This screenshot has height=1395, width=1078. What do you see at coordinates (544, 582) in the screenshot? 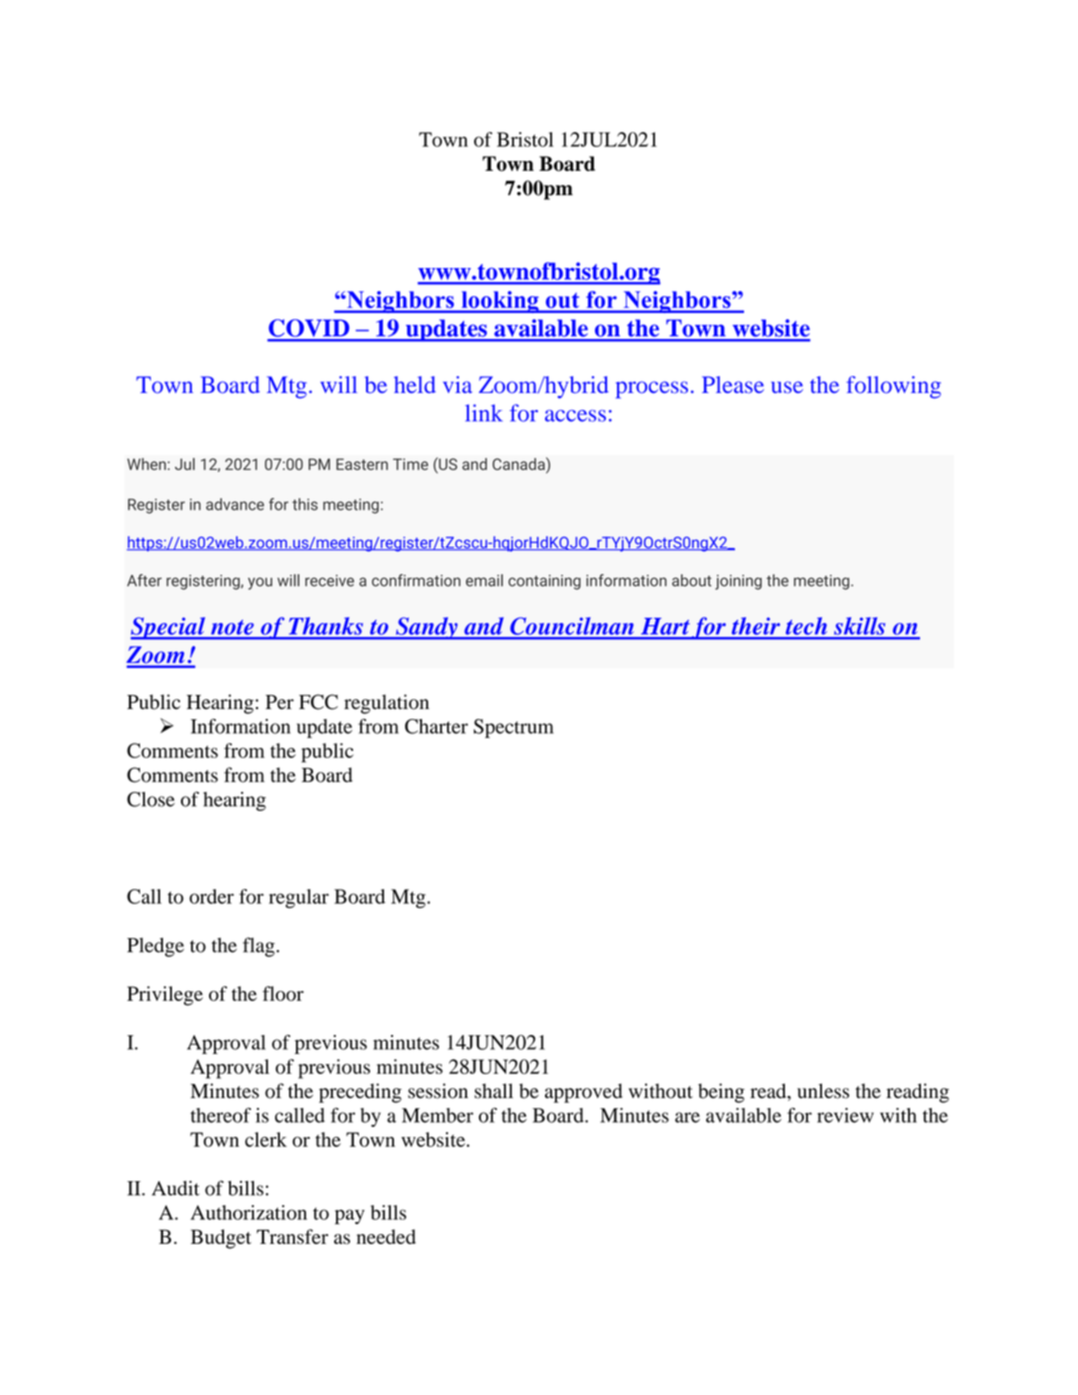
I see `containing` at bounding box center [544, 582].
